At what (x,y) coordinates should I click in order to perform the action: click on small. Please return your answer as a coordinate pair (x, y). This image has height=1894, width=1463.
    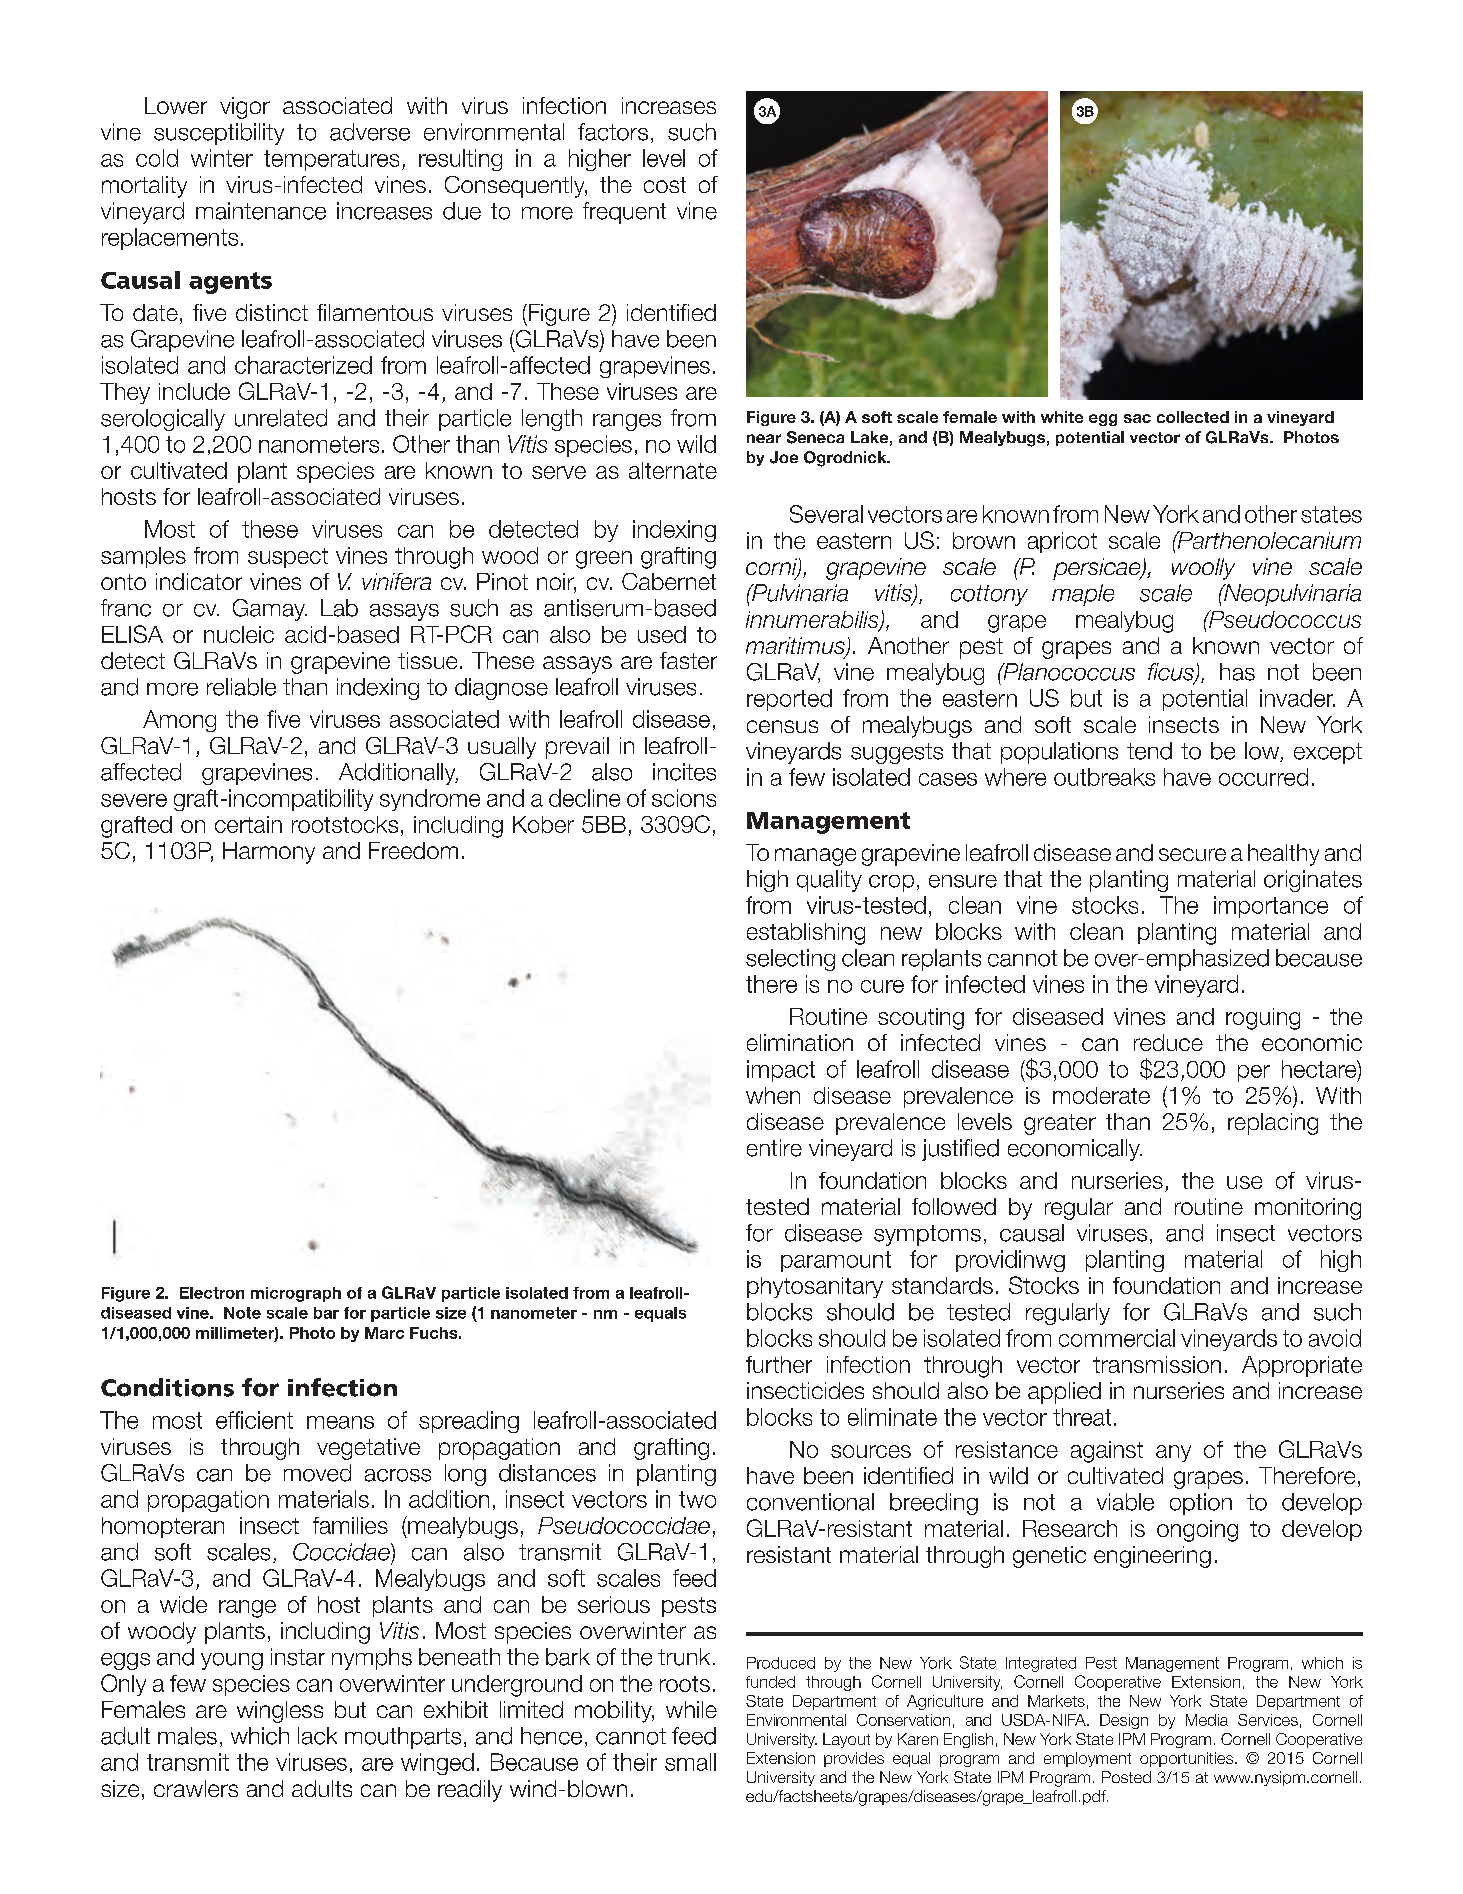
    Looking at the image, I should click on (690, 1762).
